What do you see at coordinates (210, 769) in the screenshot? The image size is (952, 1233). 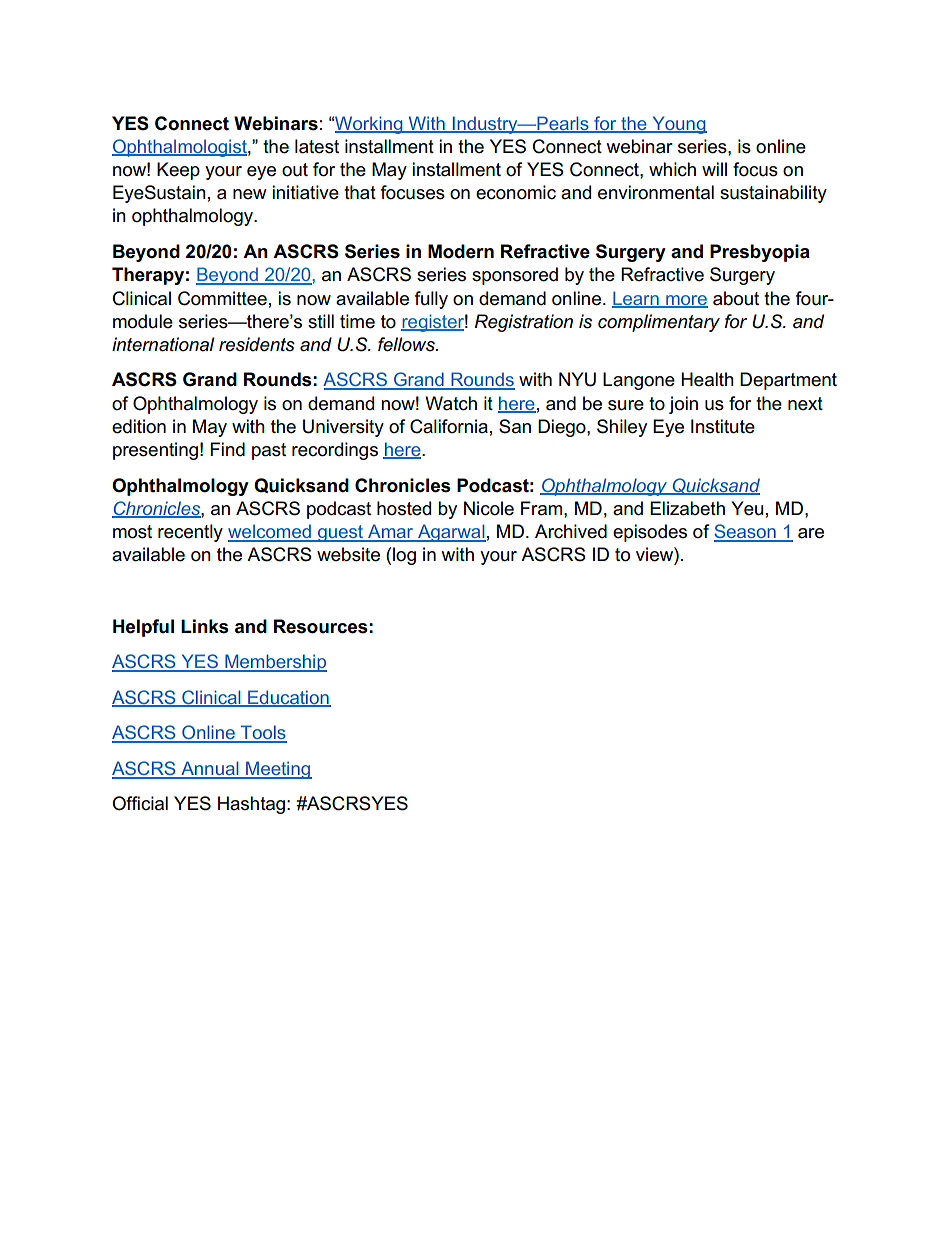 I see `Annual` at bounding box center [210, 769].
